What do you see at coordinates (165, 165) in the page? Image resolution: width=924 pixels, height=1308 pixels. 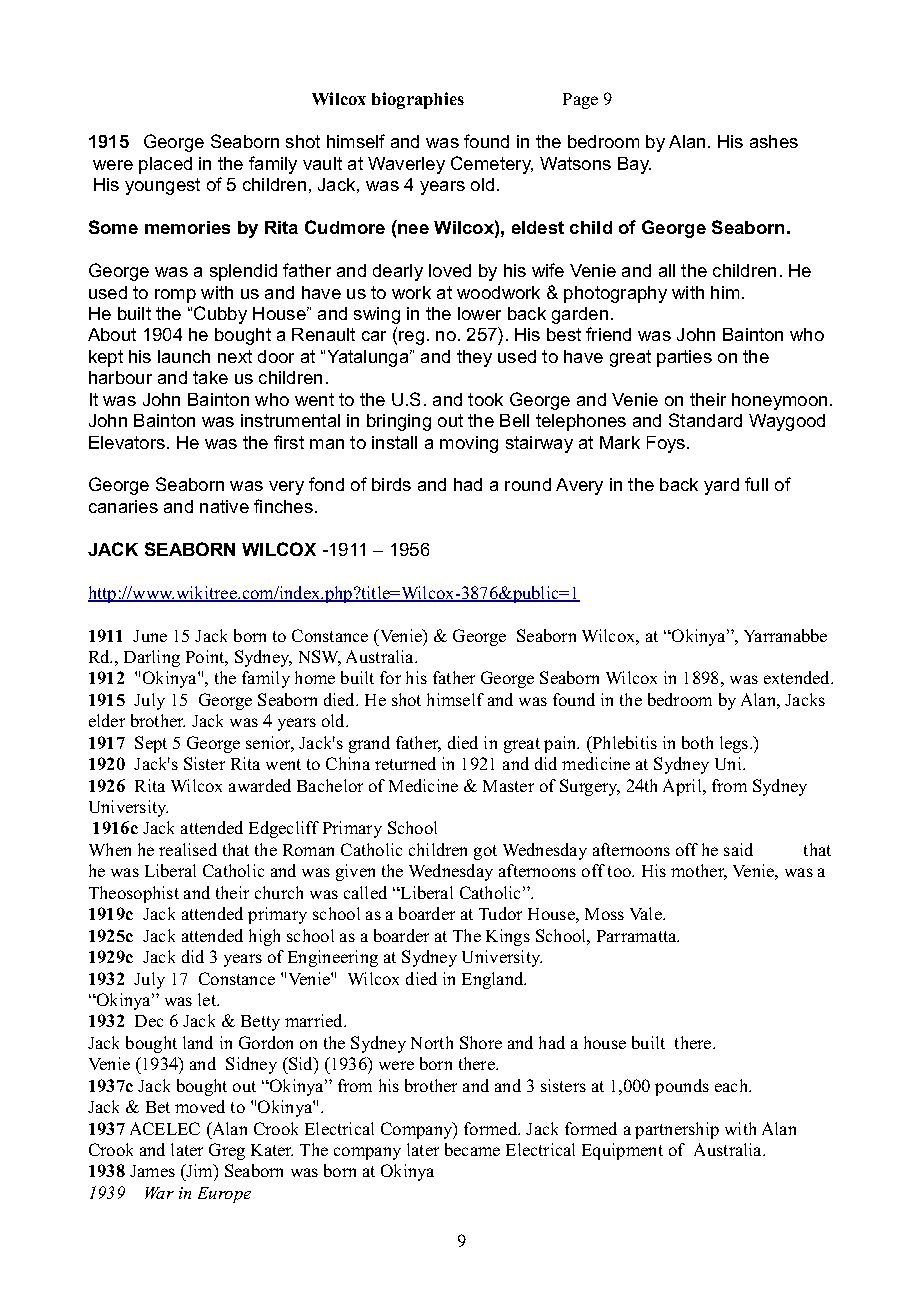 I see `placed` at bounding box center [165, 165].
